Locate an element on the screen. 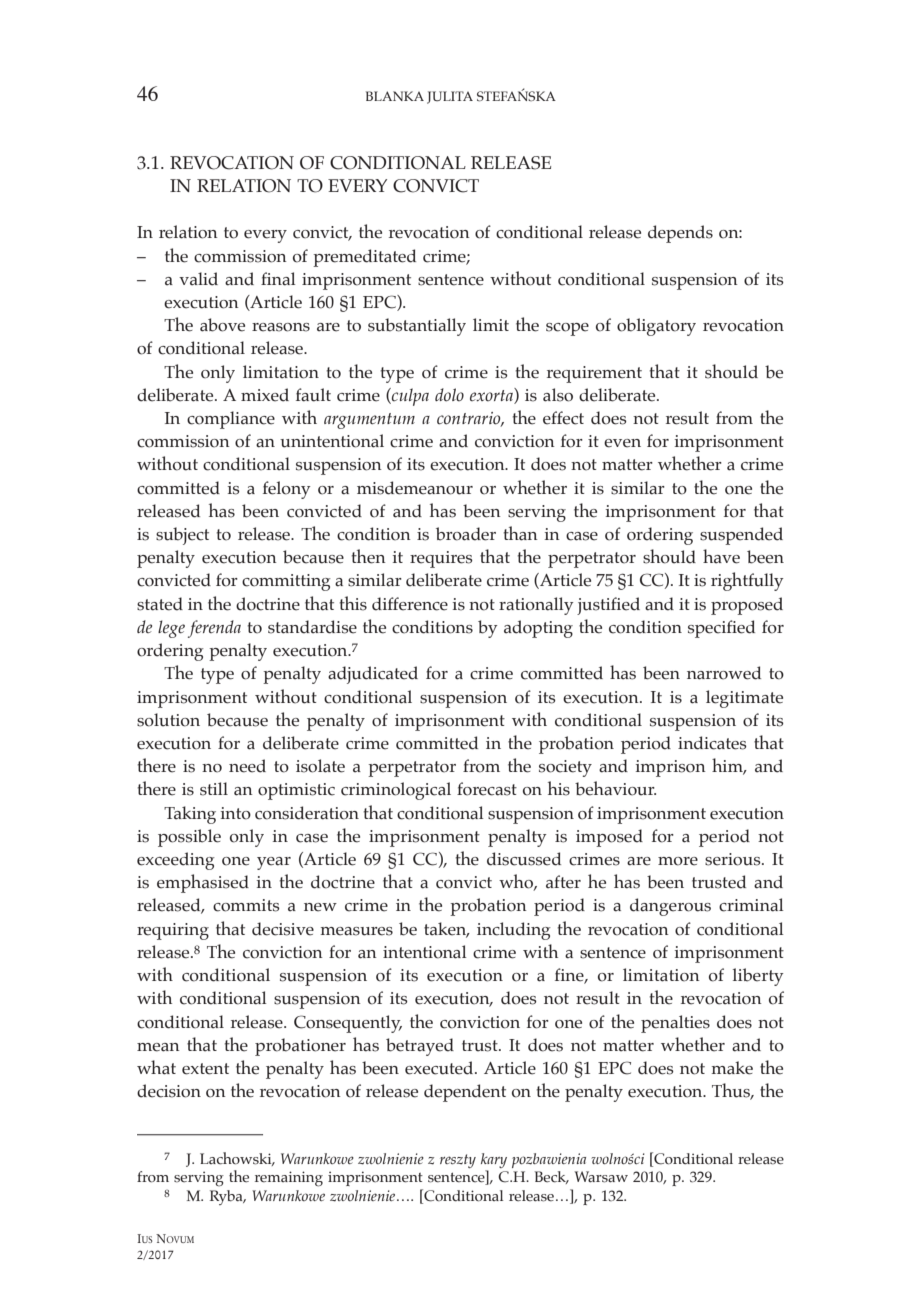  adjudicated is located at coordinates (373, 675).
